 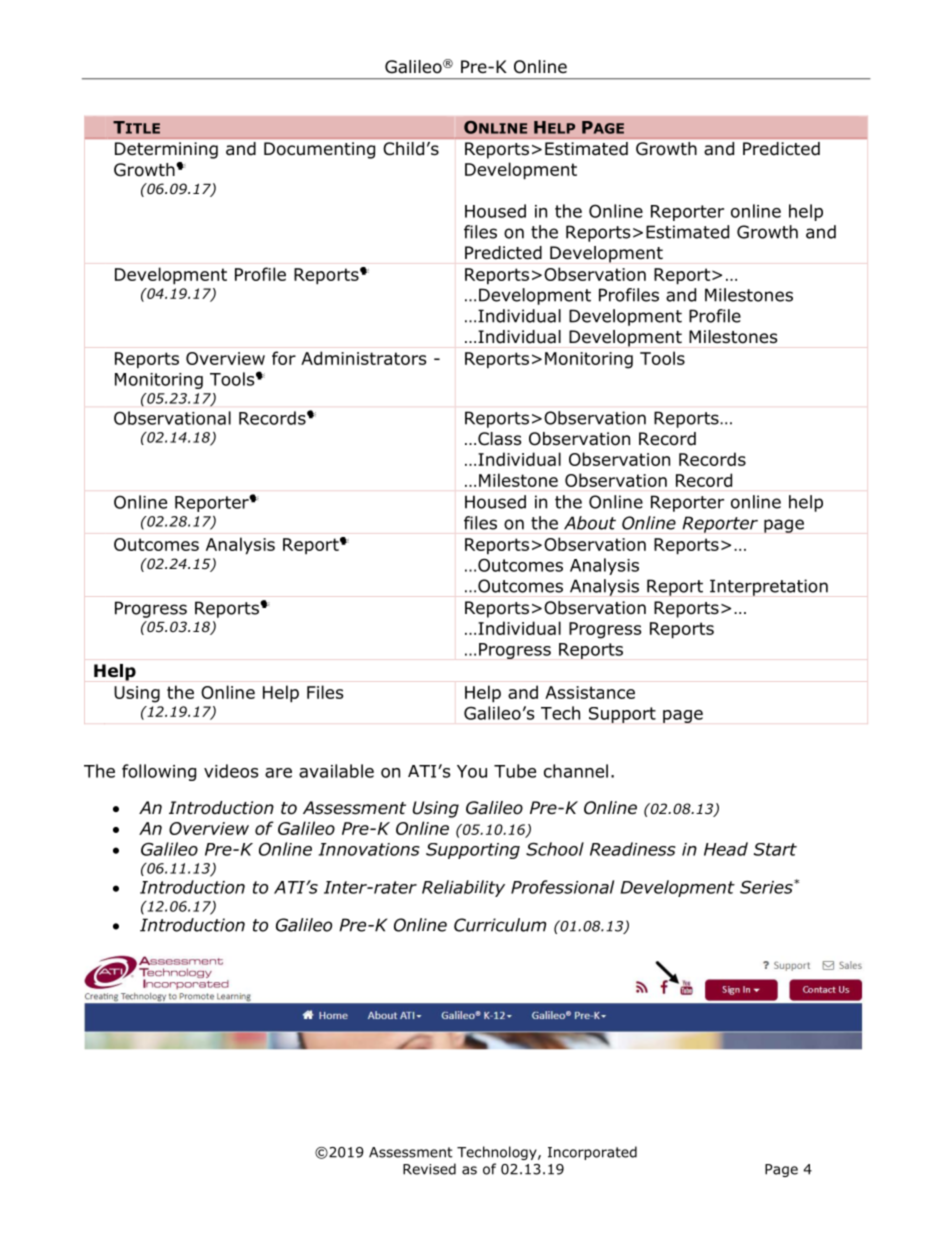 I want to click on videos, so click(x=231, y=771).
